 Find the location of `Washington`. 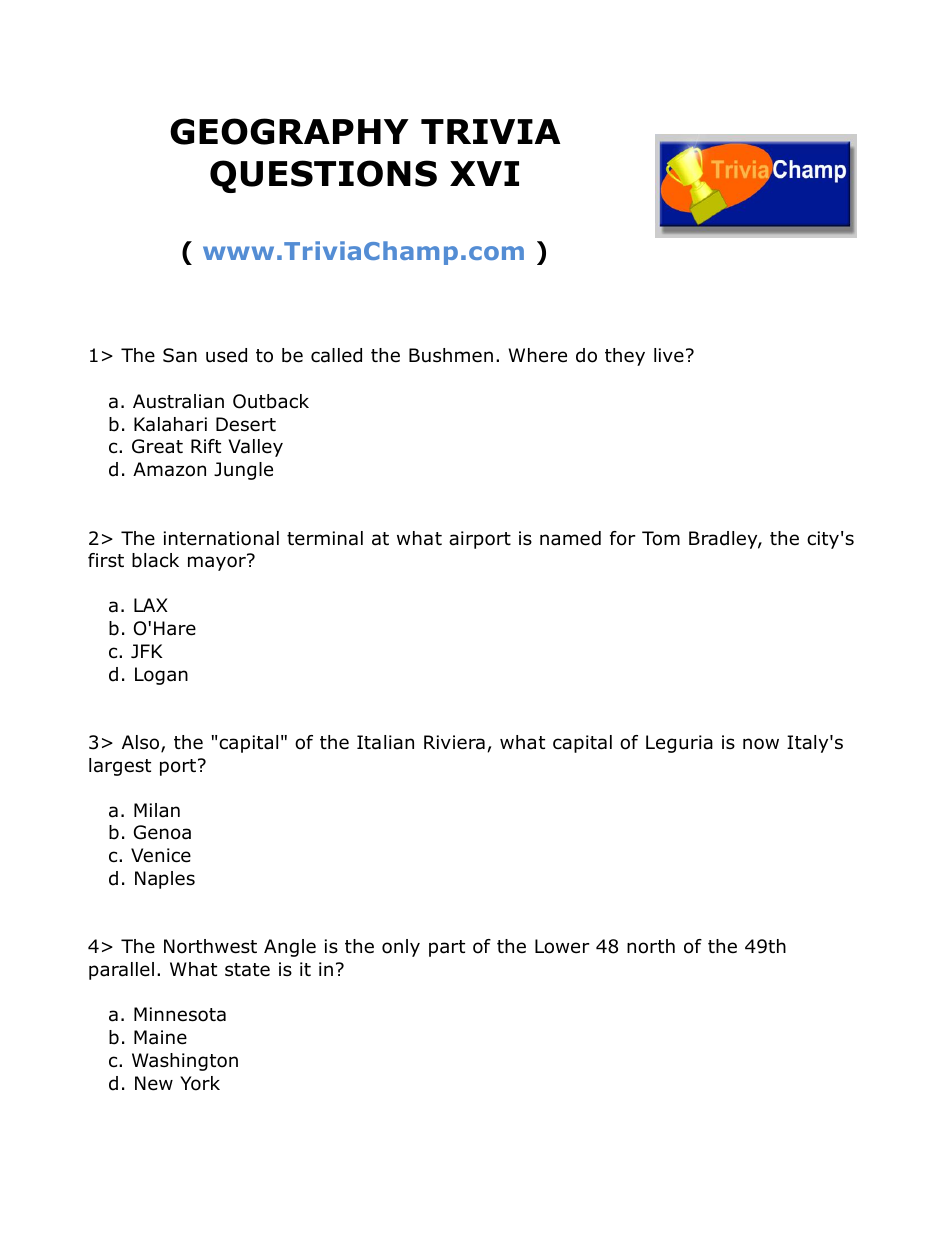

Washington is located at coordinates (185, 1062).
